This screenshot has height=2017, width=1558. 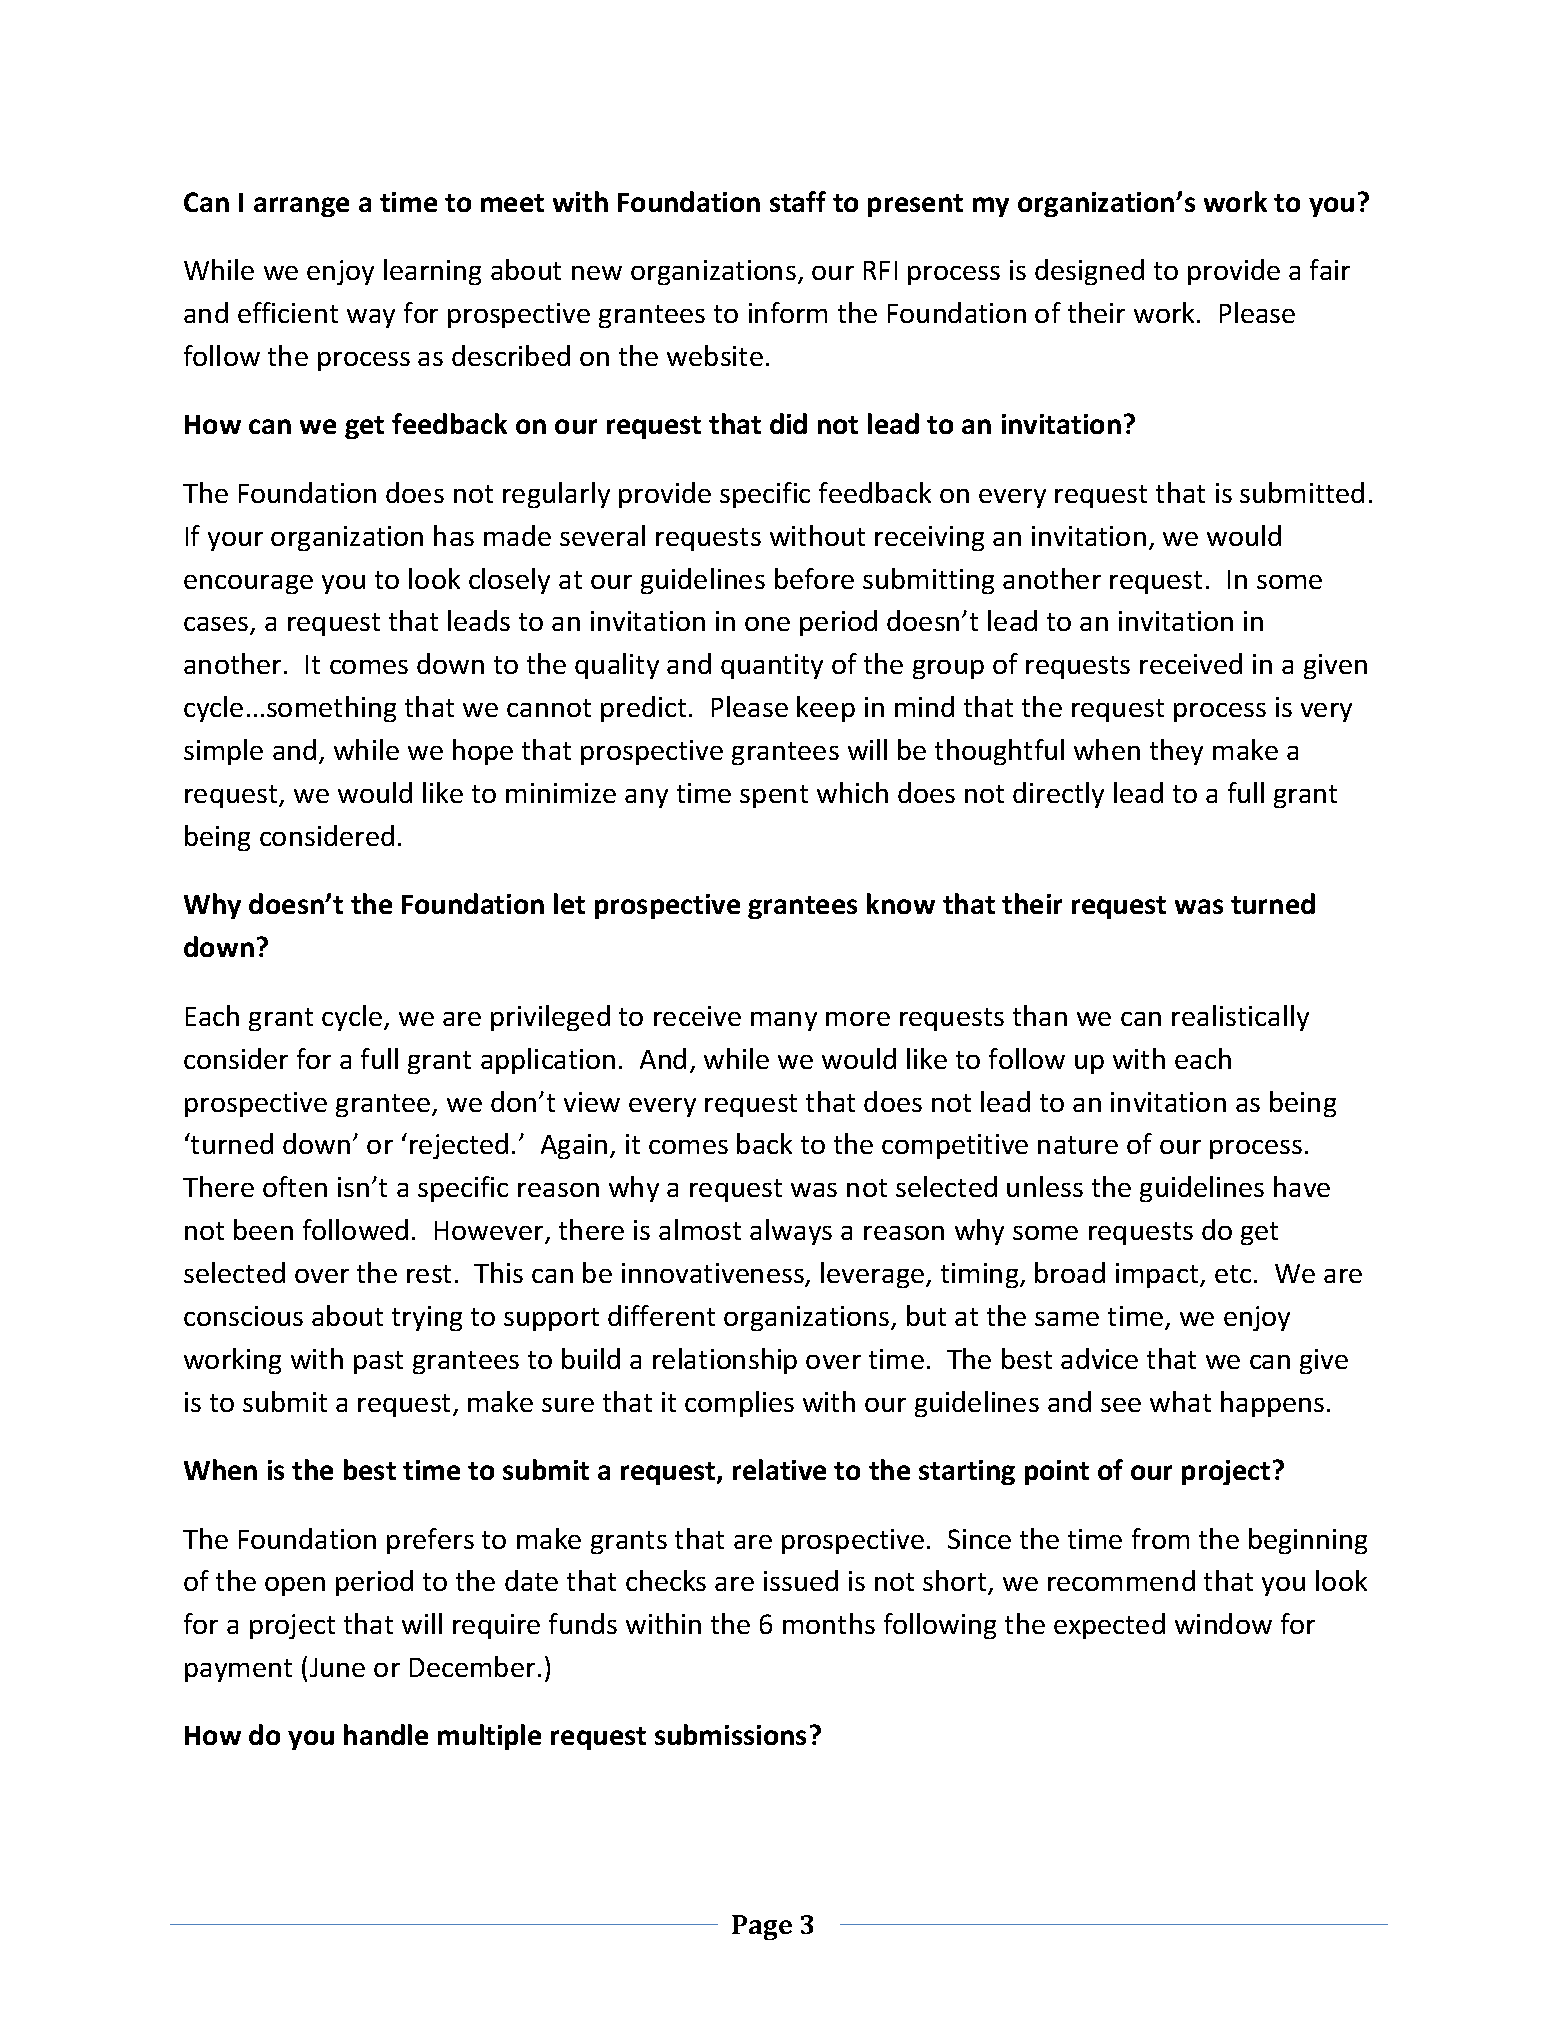 I want to click on impact, so click(x=1158, y=1275).
